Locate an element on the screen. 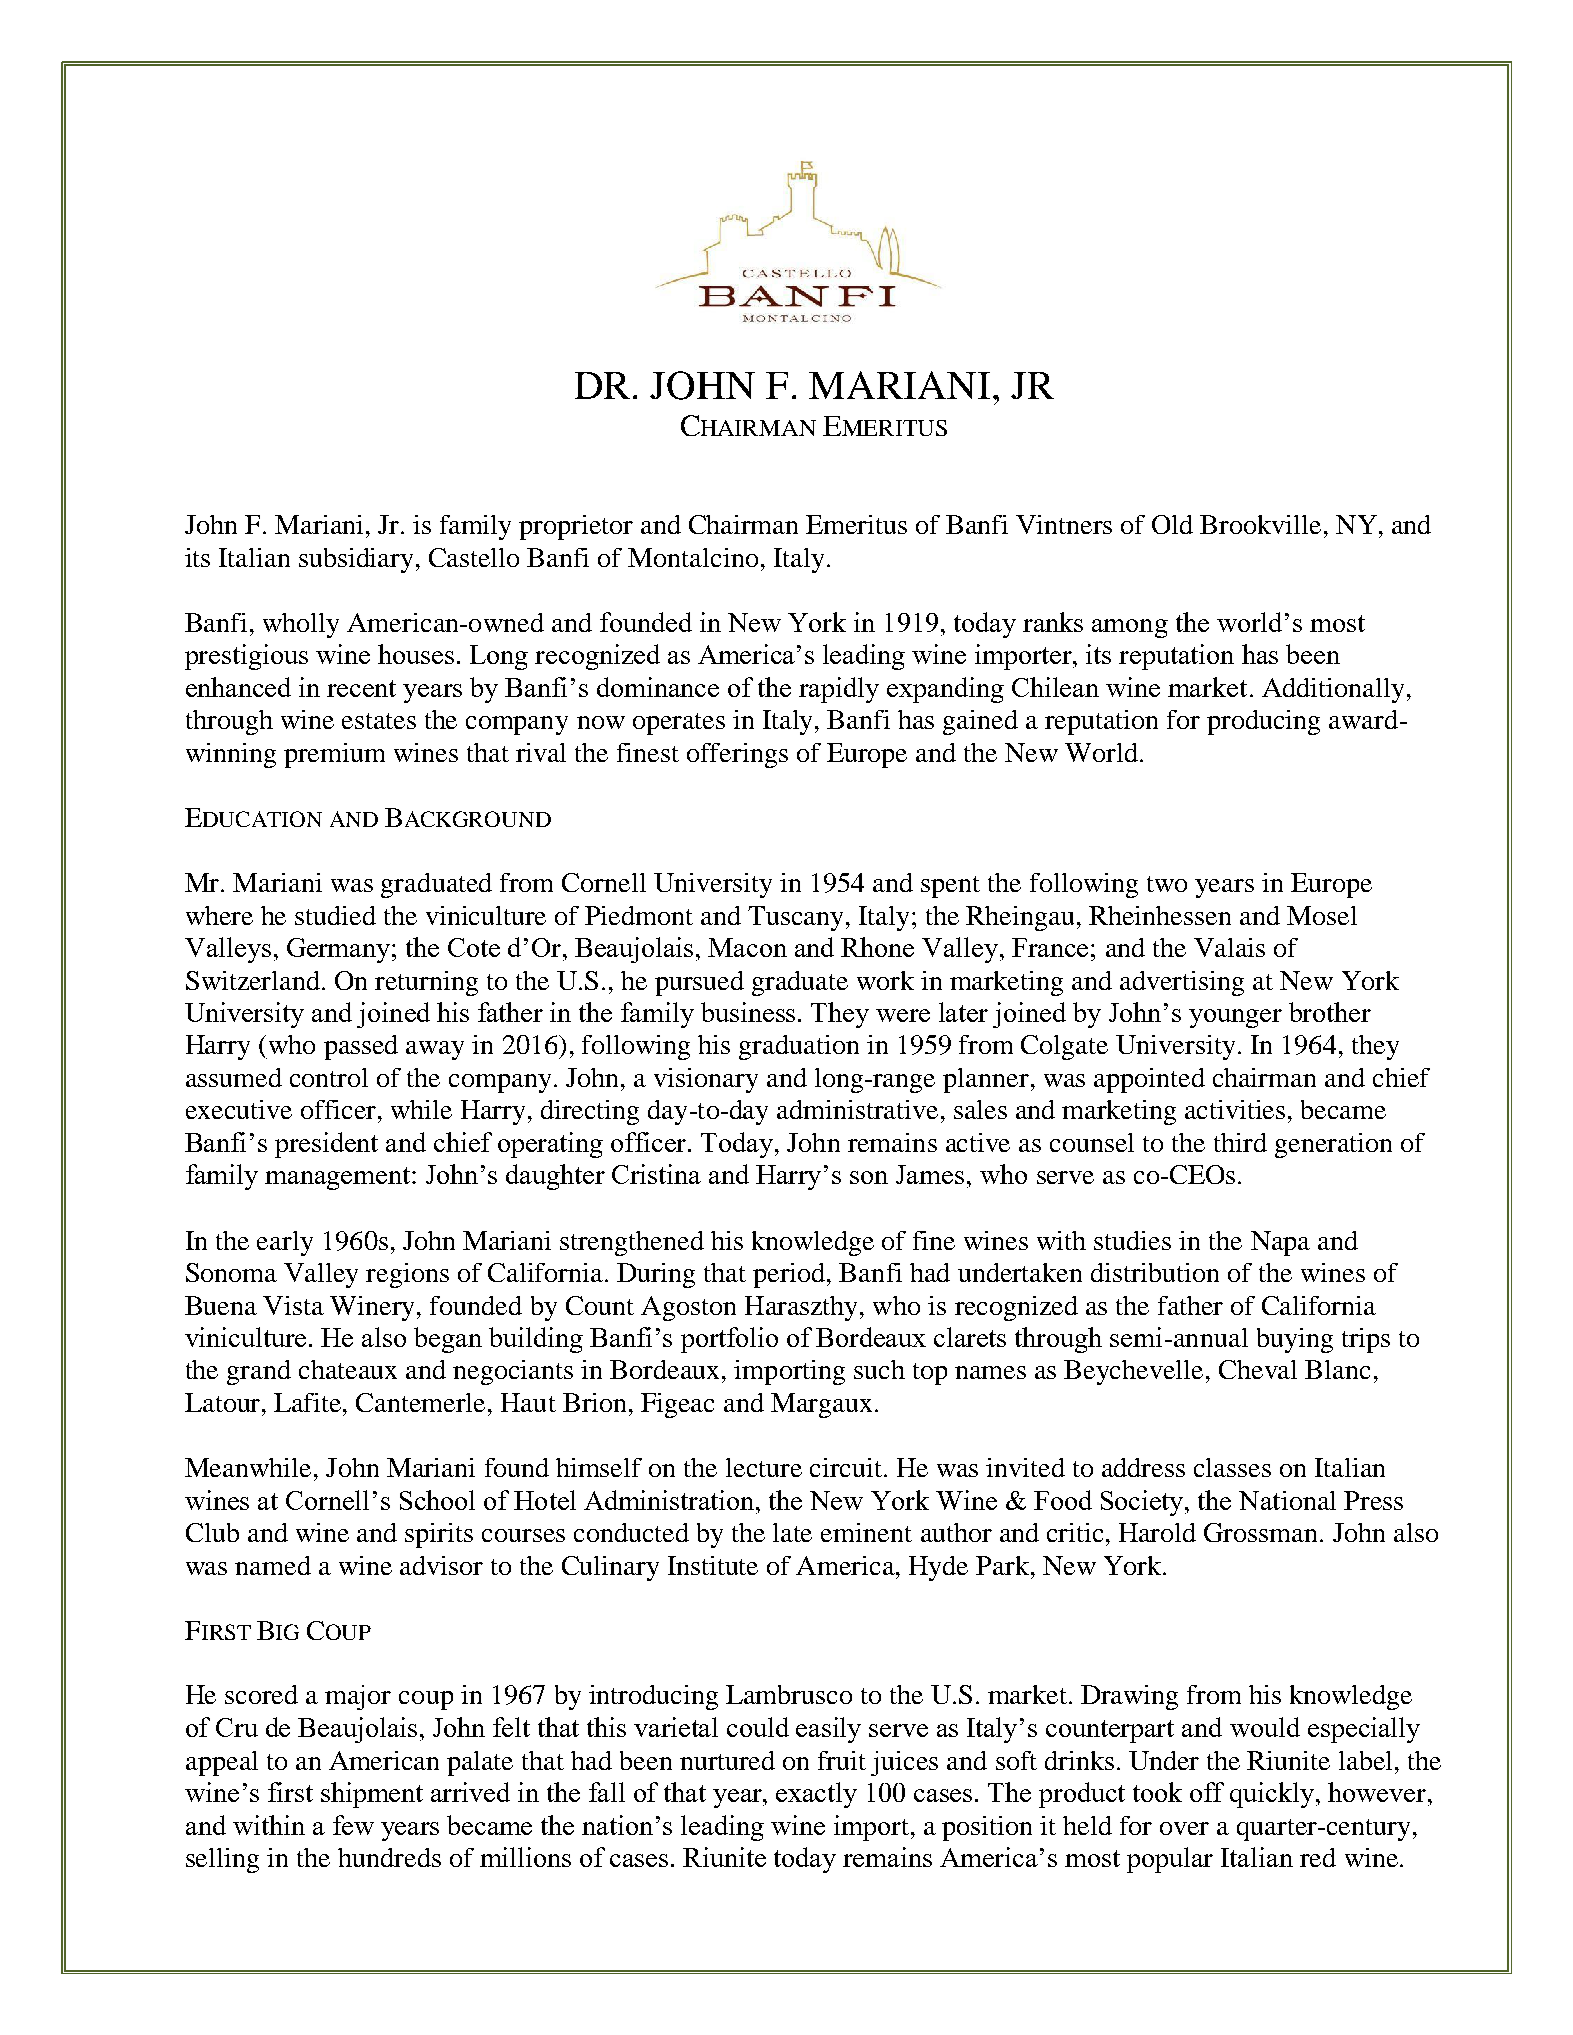 This screenshot has height=2035, width=1573. among is located at coordinates (1130, 628).
